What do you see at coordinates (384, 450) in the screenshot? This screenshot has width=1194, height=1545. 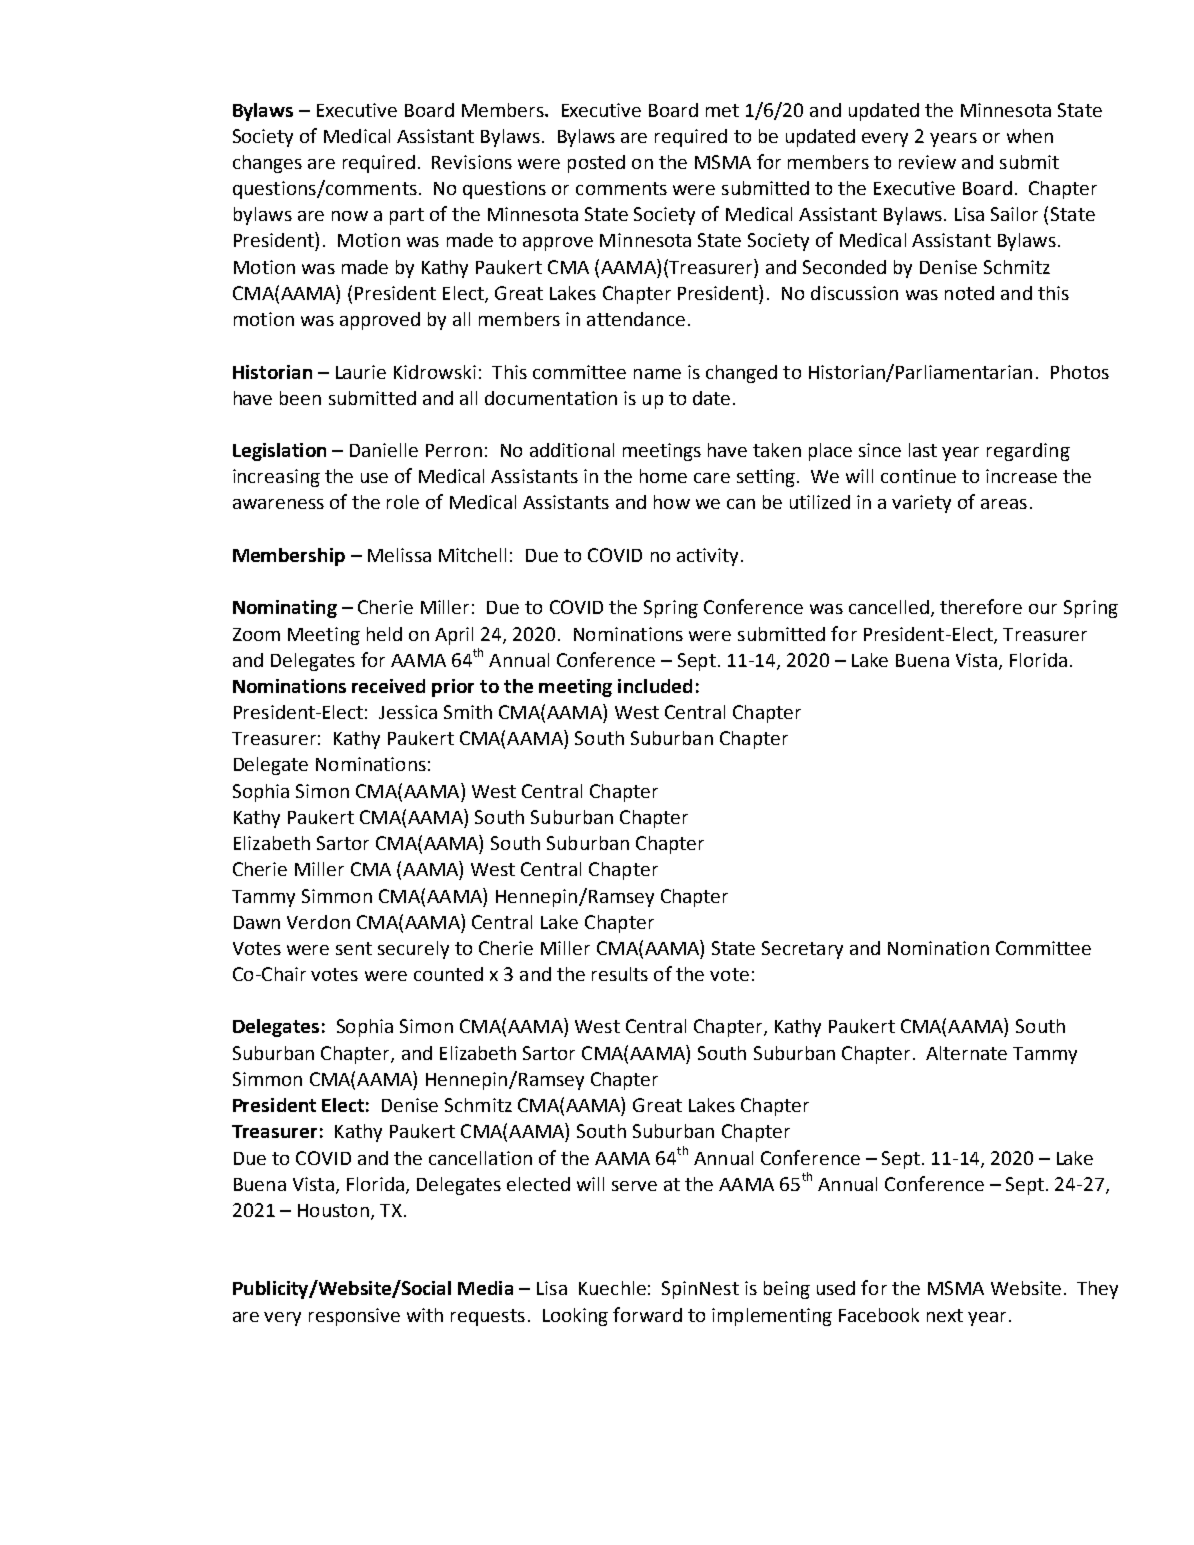 I see `Danielle` at bounding box center [384, 450].
